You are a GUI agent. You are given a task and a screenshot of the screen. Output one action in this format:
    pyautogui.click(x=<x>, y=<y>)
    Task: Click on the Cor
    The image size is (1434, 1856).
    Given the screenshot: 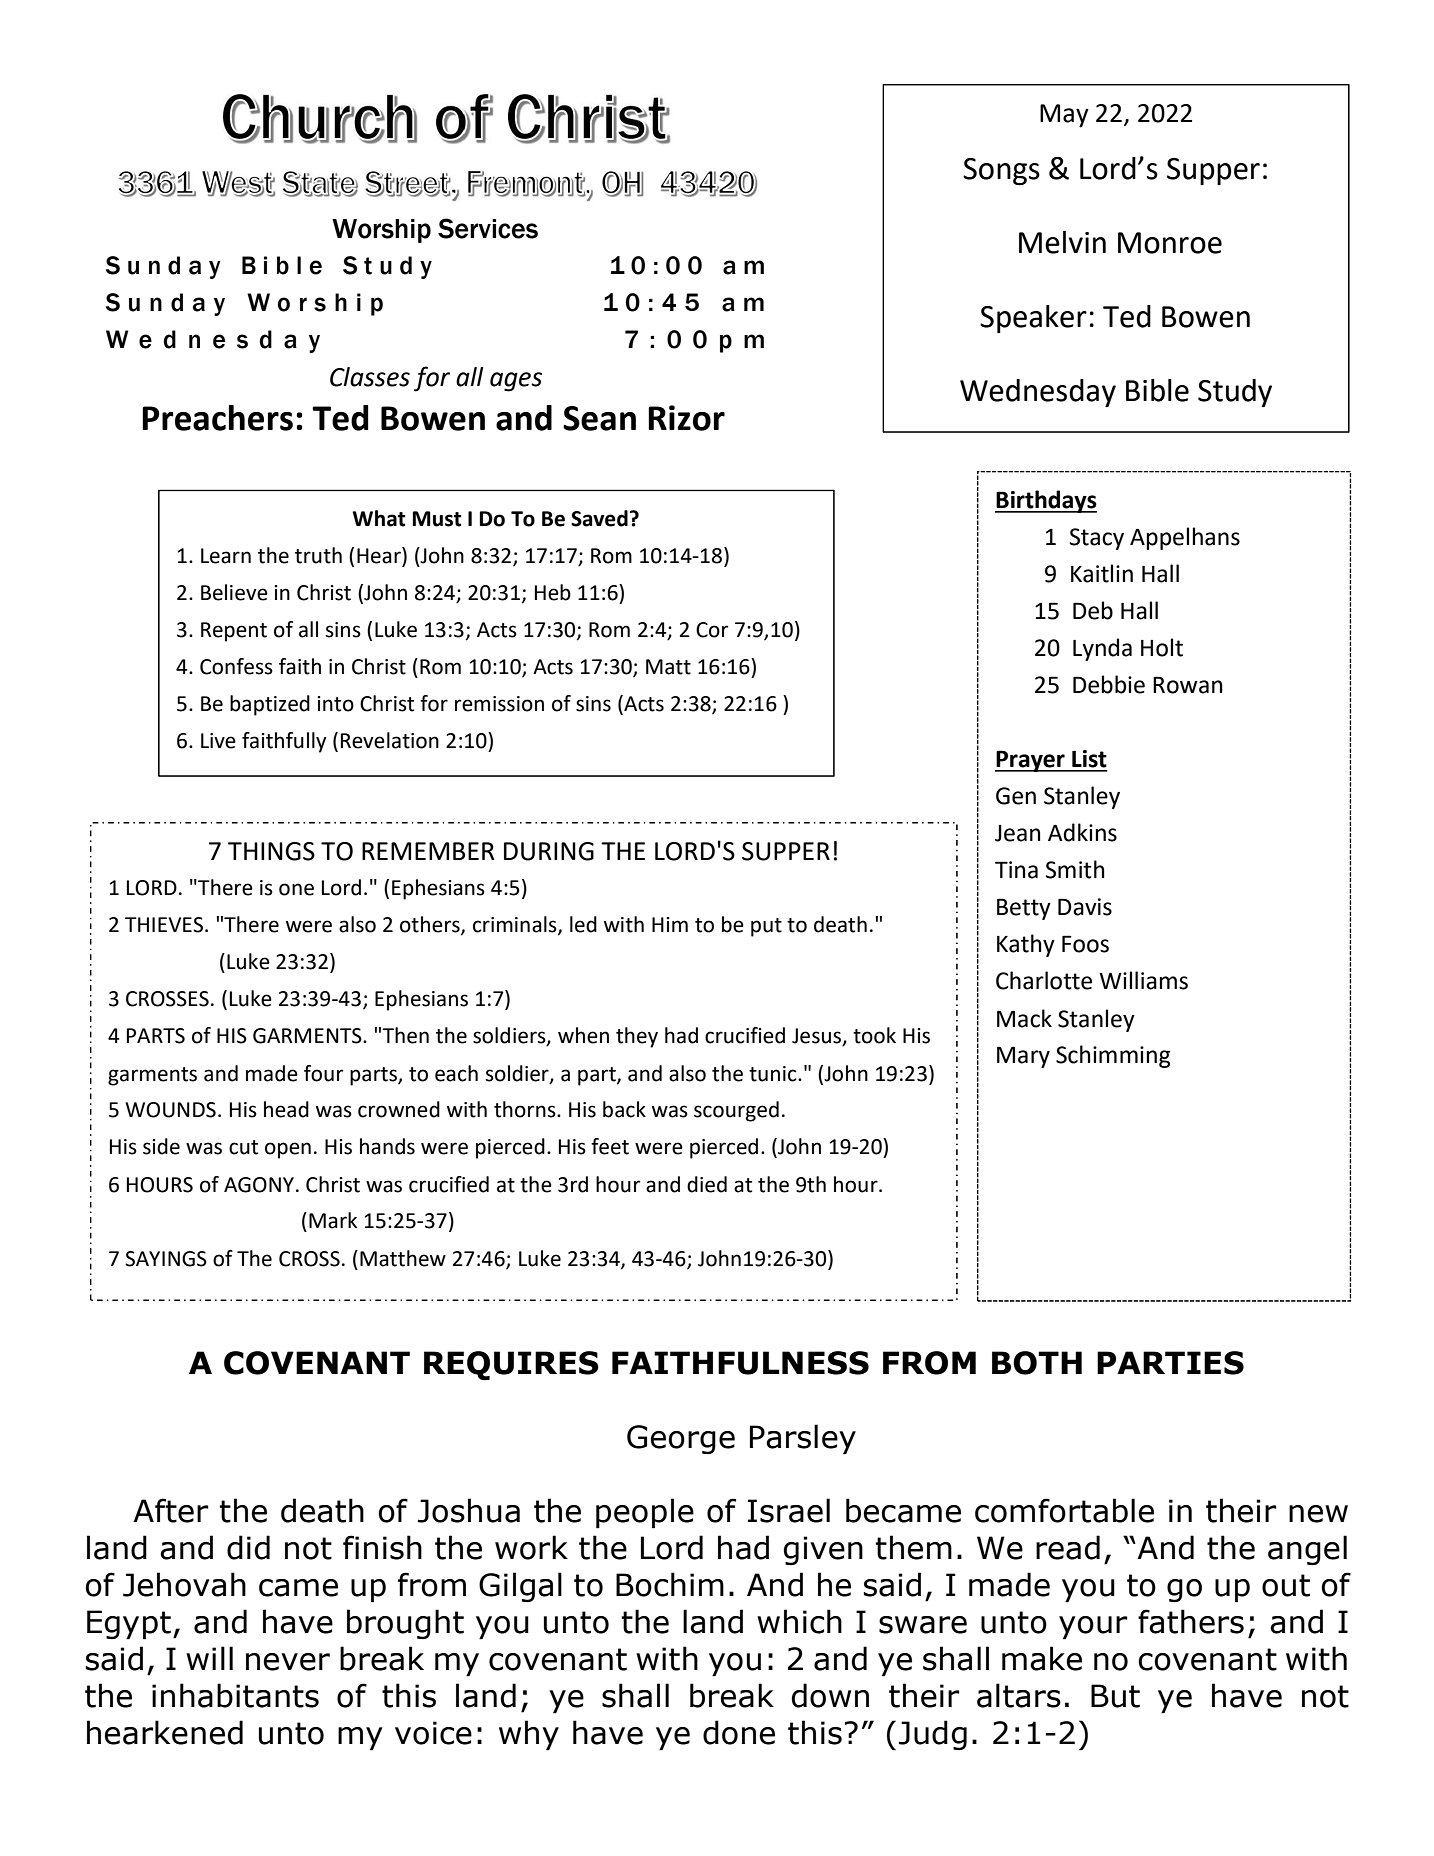 What is the action you would take?
    pyautogui.click(x=712, y=630)
